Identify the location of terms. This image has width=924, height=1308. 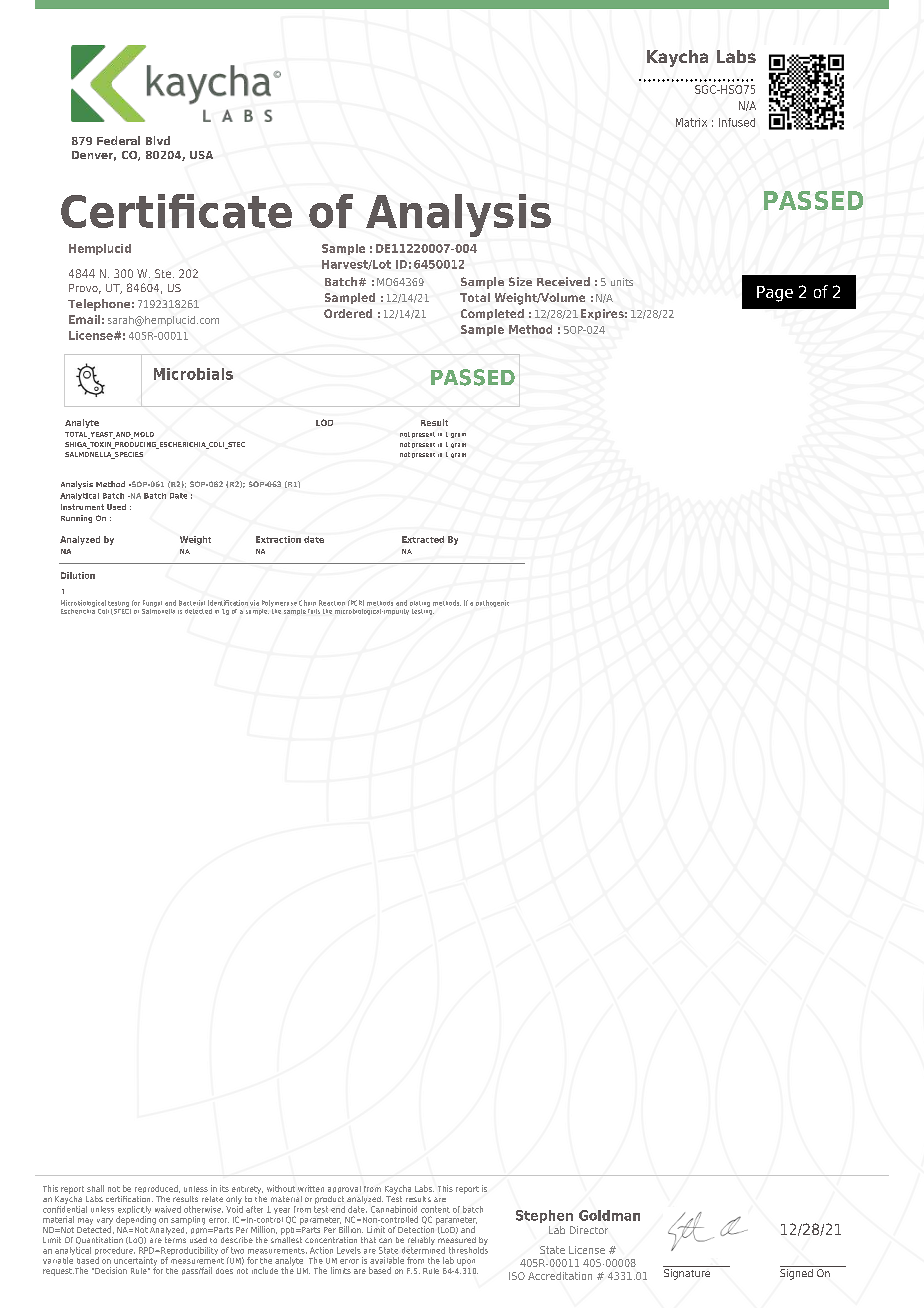
(175, 1240).
